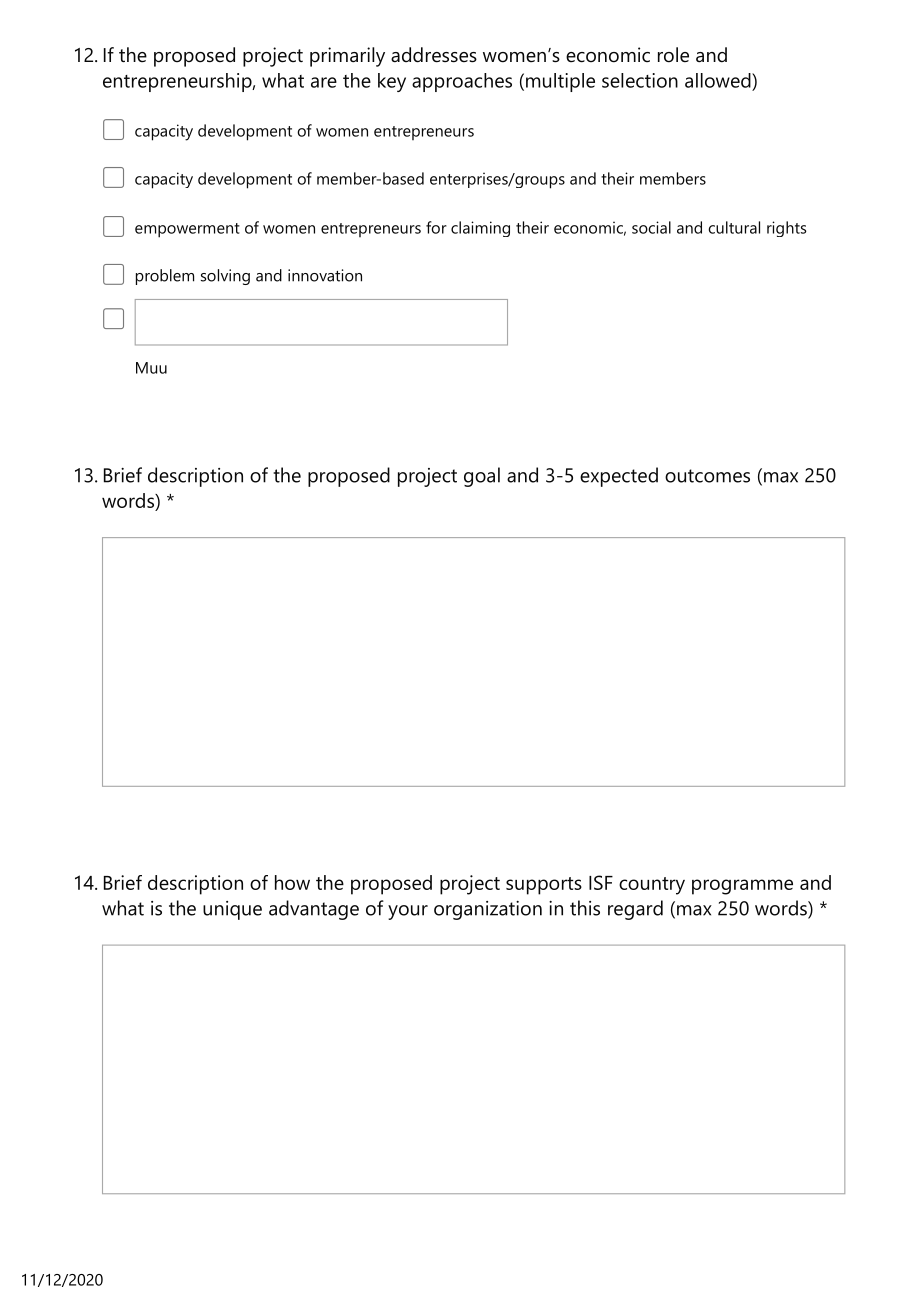 The height and width of the screenshot is (1310, 924). Describe the element at coordinates (707, 476) in the screenshot. I see `outcomes` at that location.
